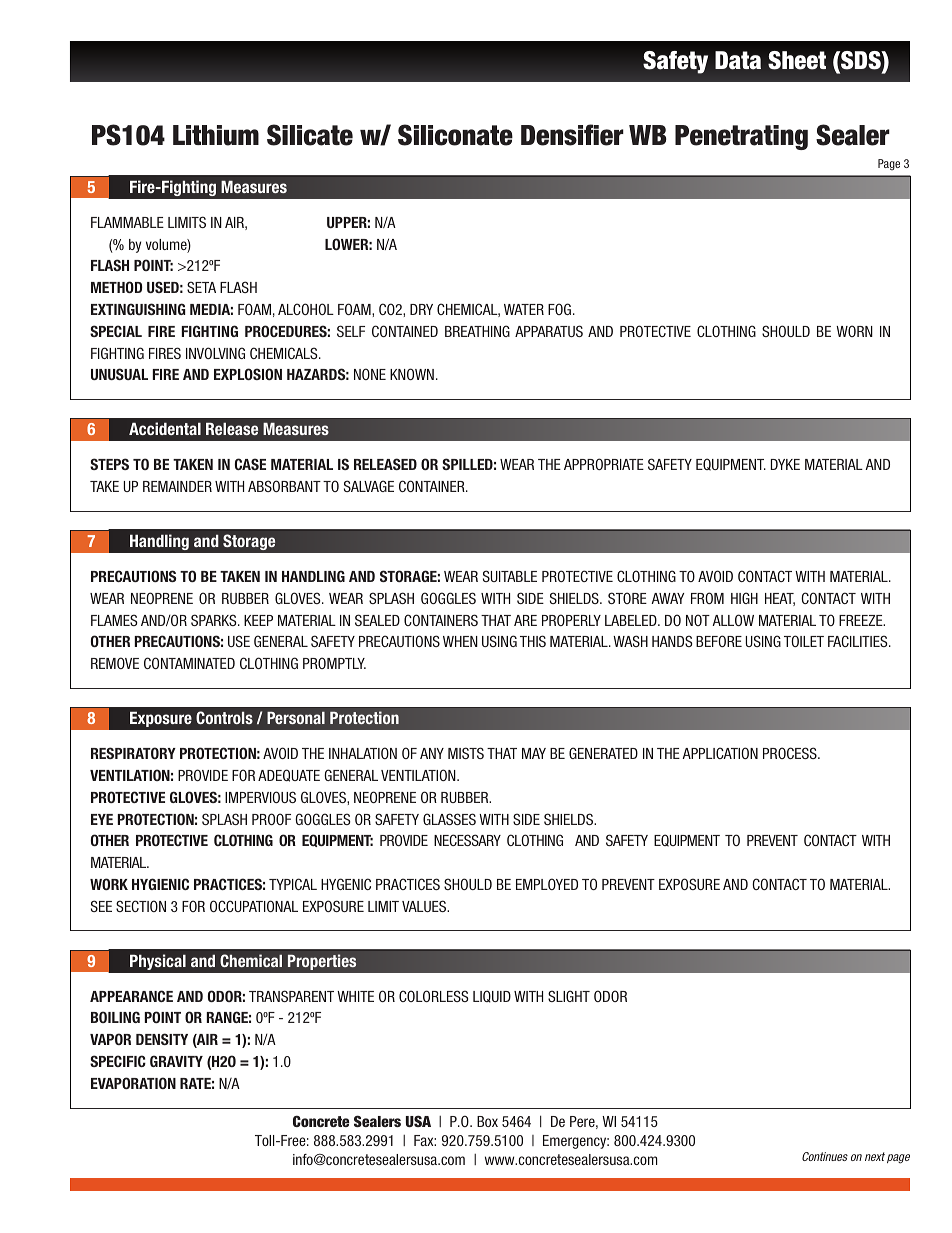 This page has height=1233, width=952. Describe the element at coordinates (791, 753) in the page. I see `PROCESS` at that location.
